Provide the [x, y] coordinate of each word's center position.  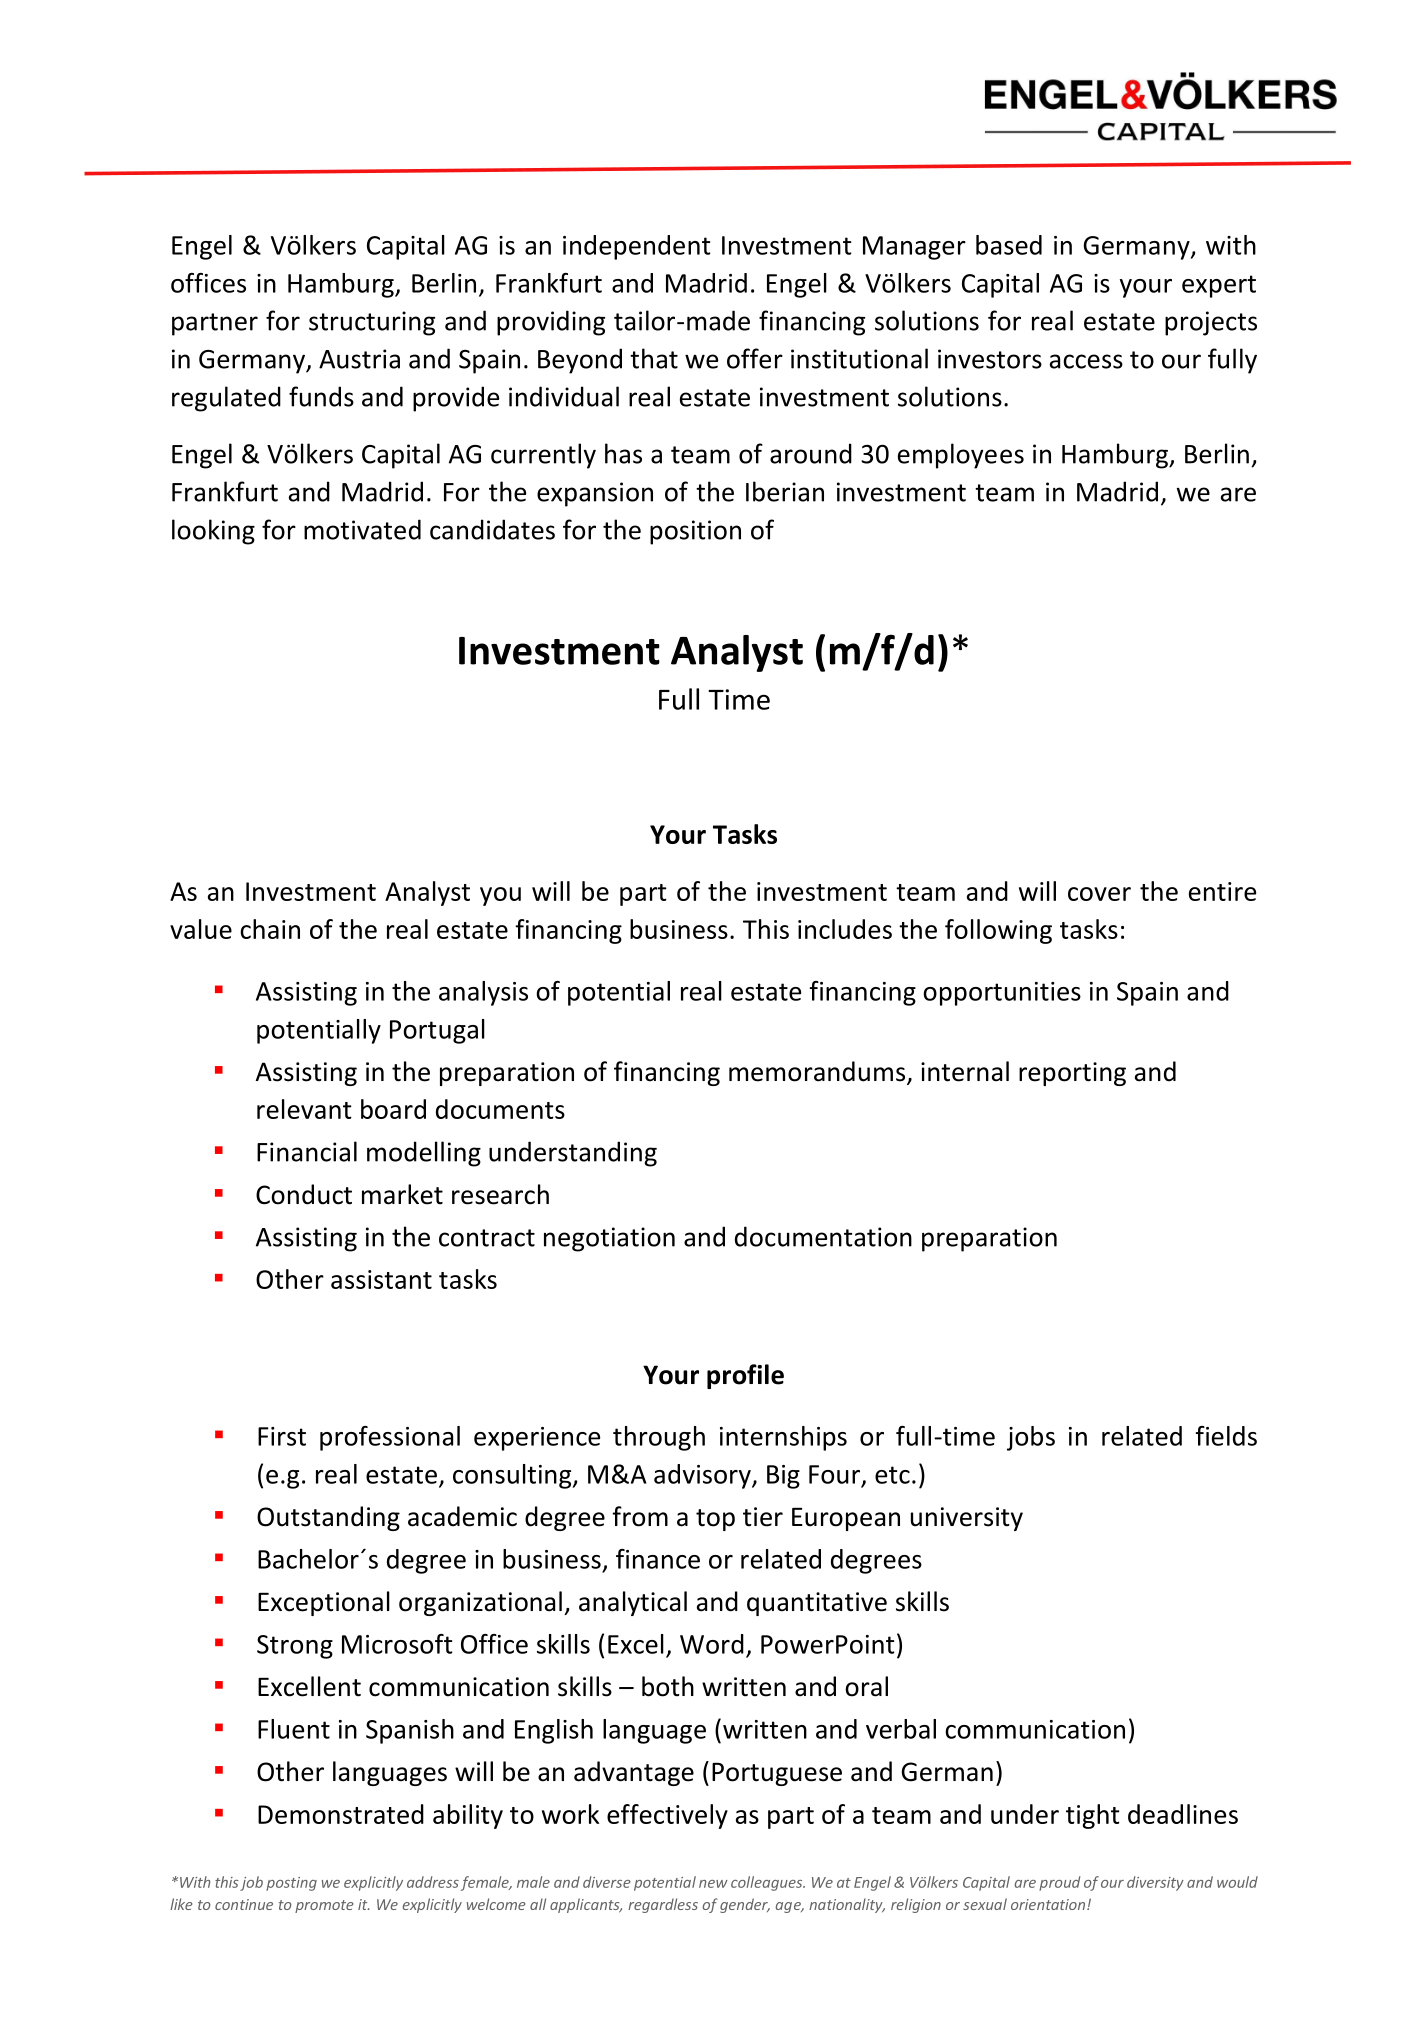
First [282, 1436]
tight [1093, 1816]
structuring [372, 323]
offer [755, 358]
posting [291, 1884]
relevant [304, 1109]
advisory [703, 1476]
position [695, 532]
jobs [1031, 1438]
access [1086, 361]
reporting [1072, 1074]
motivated [362, 529]
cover [1099, 894]
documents [500, 1109]
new [713, 1884]
